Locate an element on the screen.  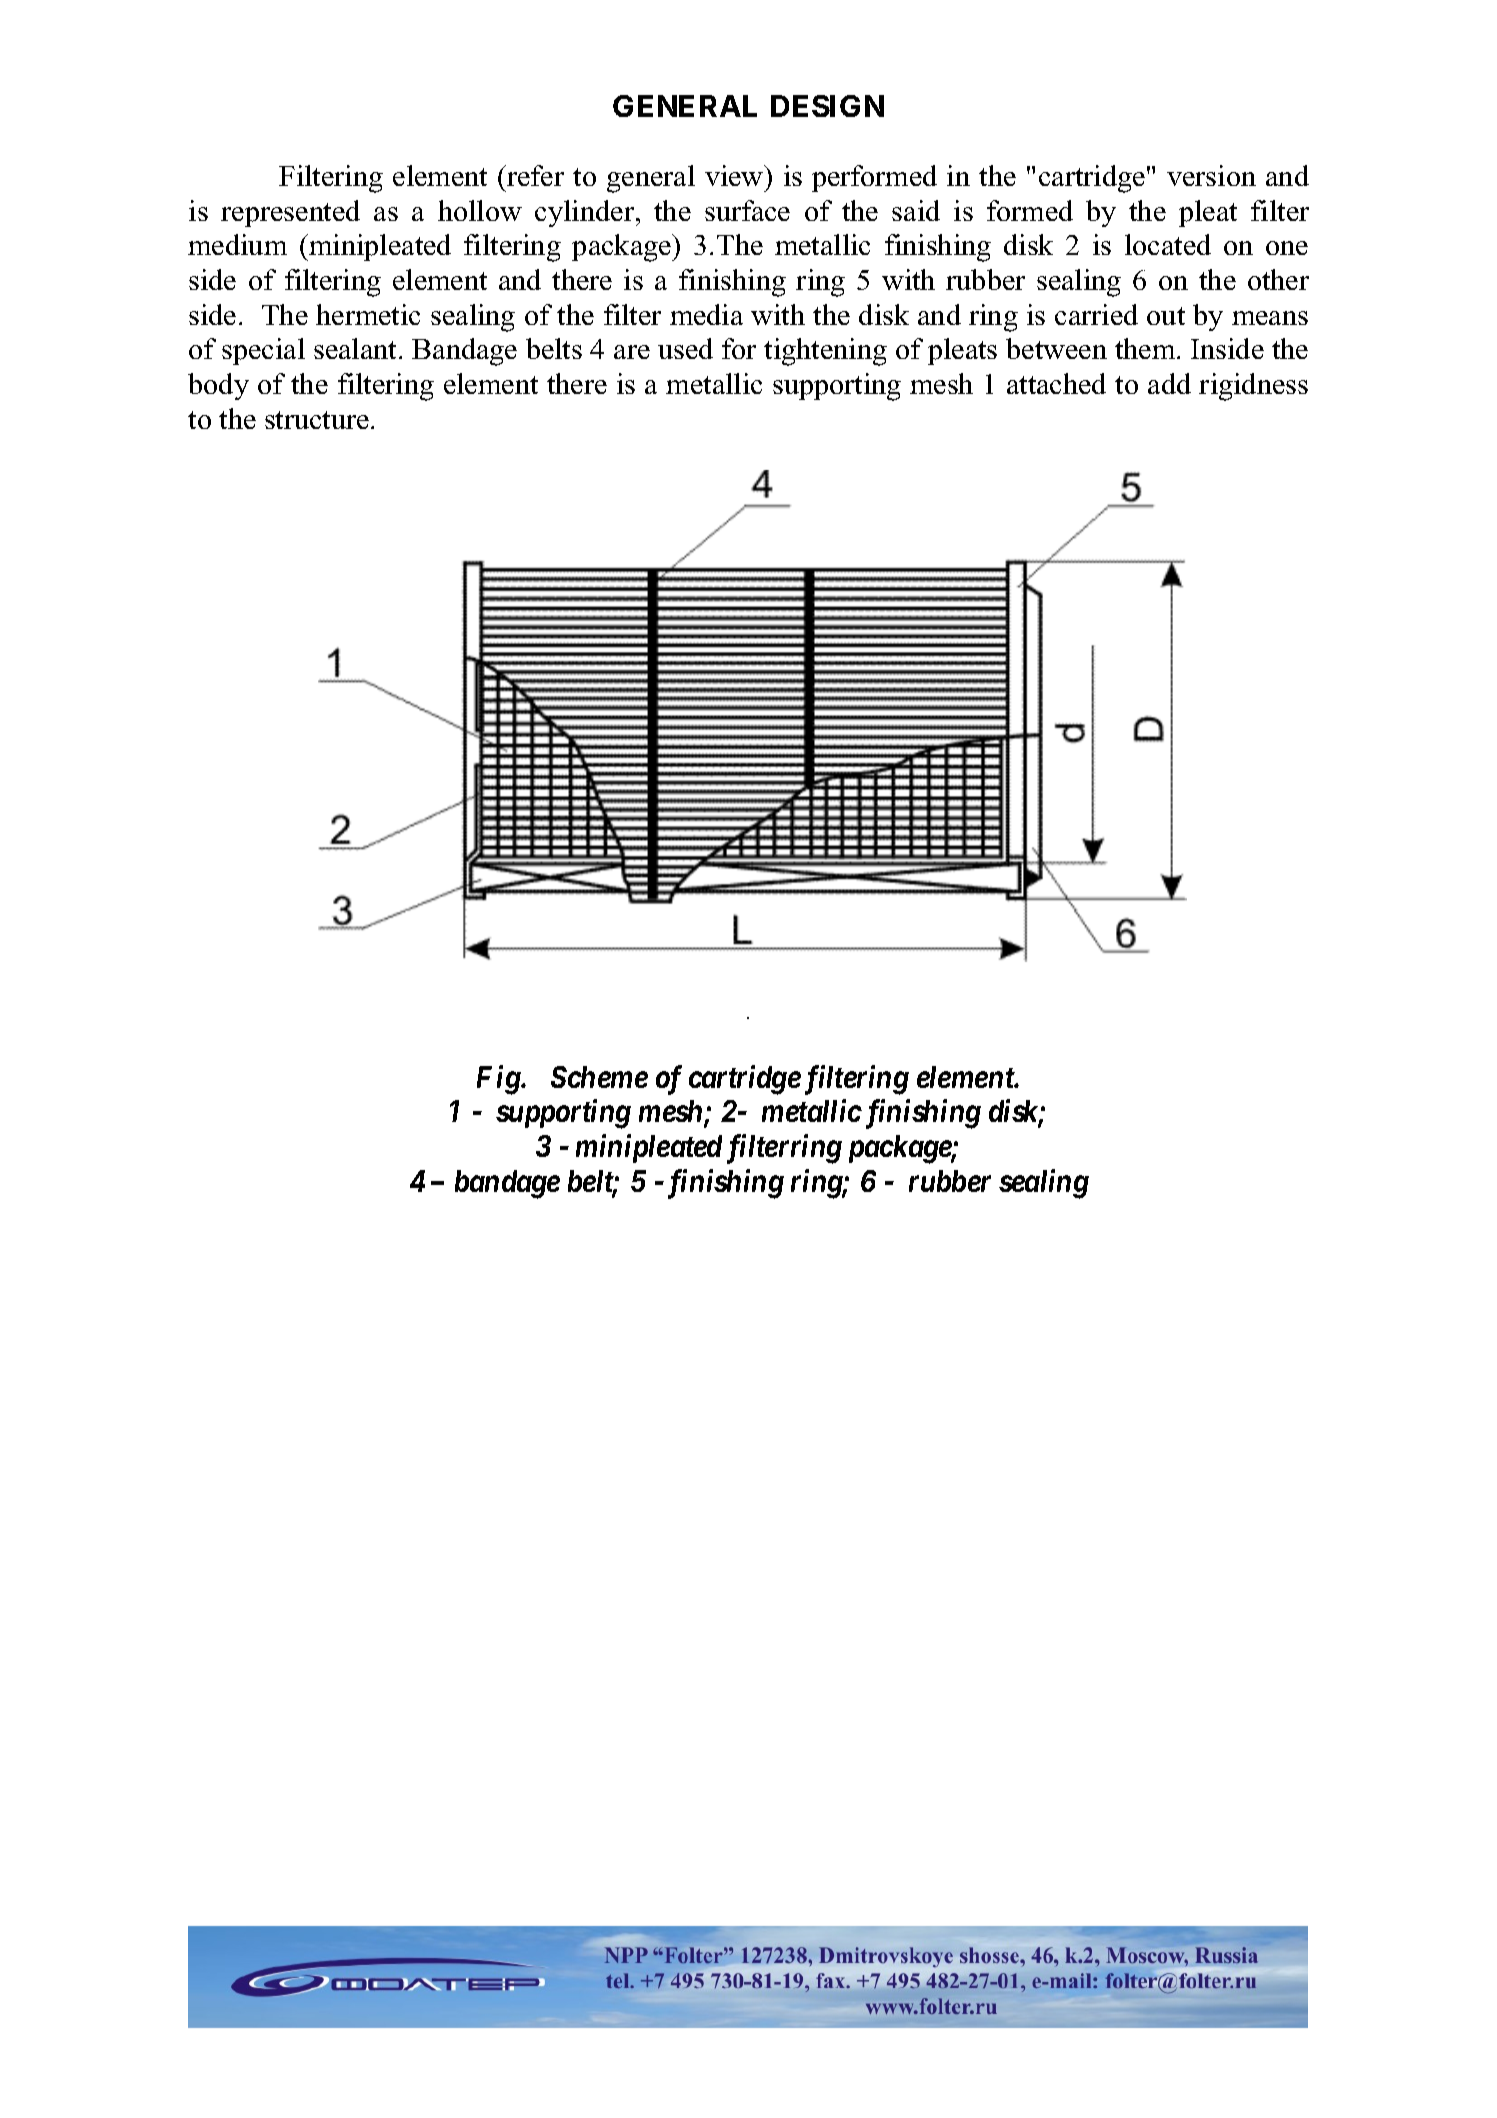
add is located at coordinates (1169, 383).
